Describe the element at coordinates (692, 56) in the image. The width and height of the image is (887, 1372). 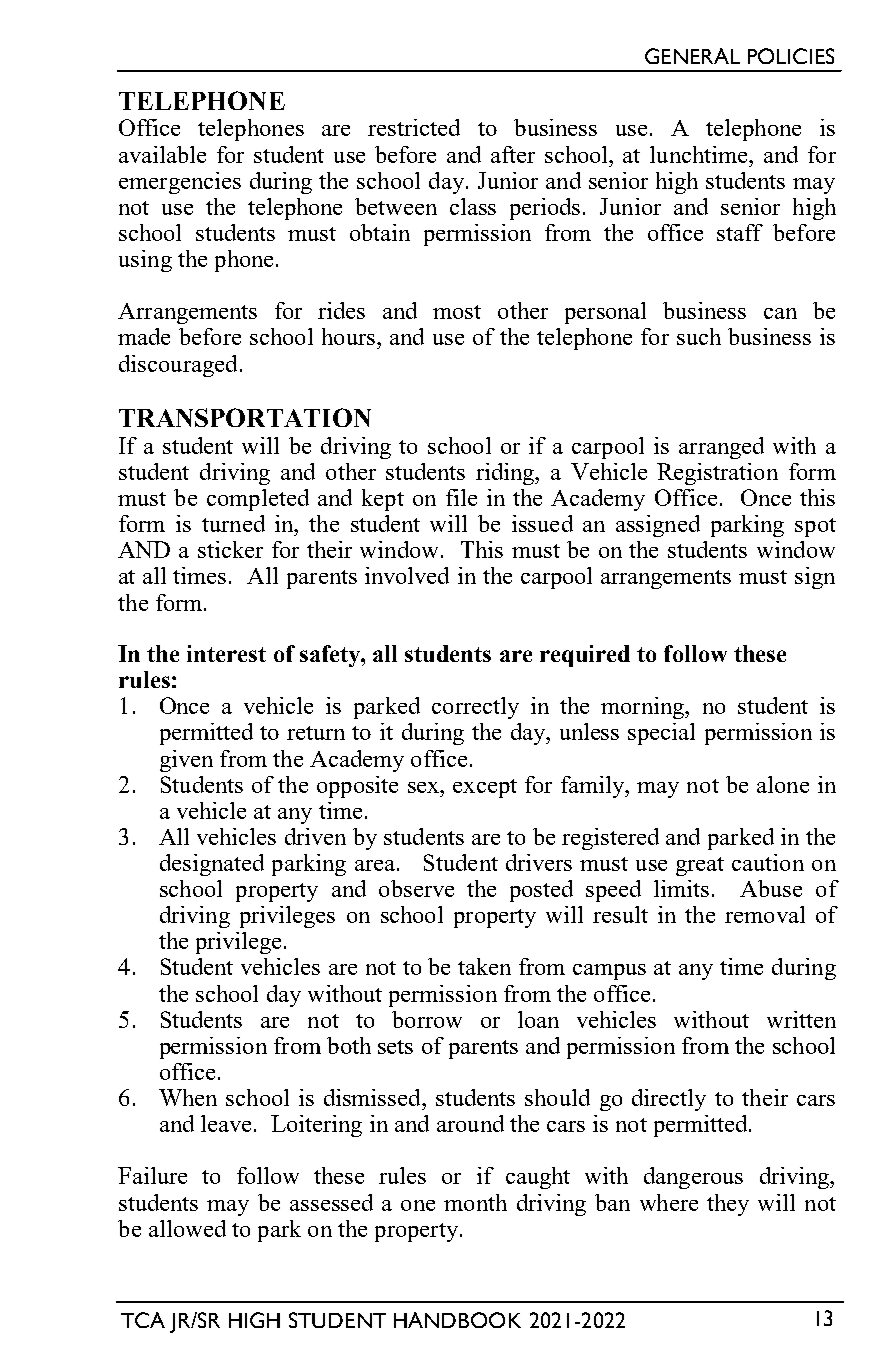
I see `GENERAL` at that location.
